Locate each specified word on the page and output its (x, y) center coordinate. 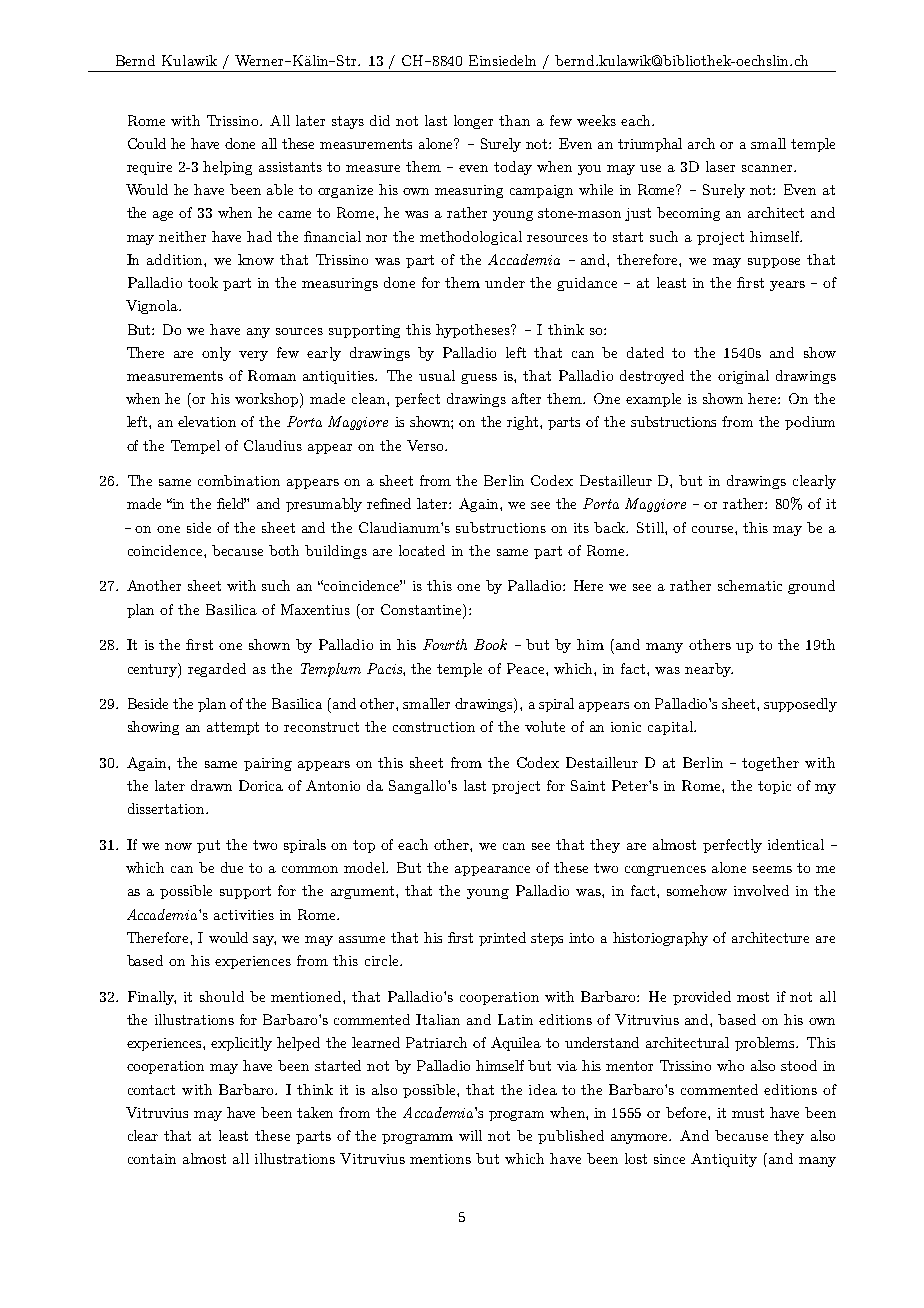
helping (227, 168)
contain (152, 1159)
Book (490, 644)
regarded (217, 670)
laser (720, 166)
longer (473, 122)
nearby (709, 670)
